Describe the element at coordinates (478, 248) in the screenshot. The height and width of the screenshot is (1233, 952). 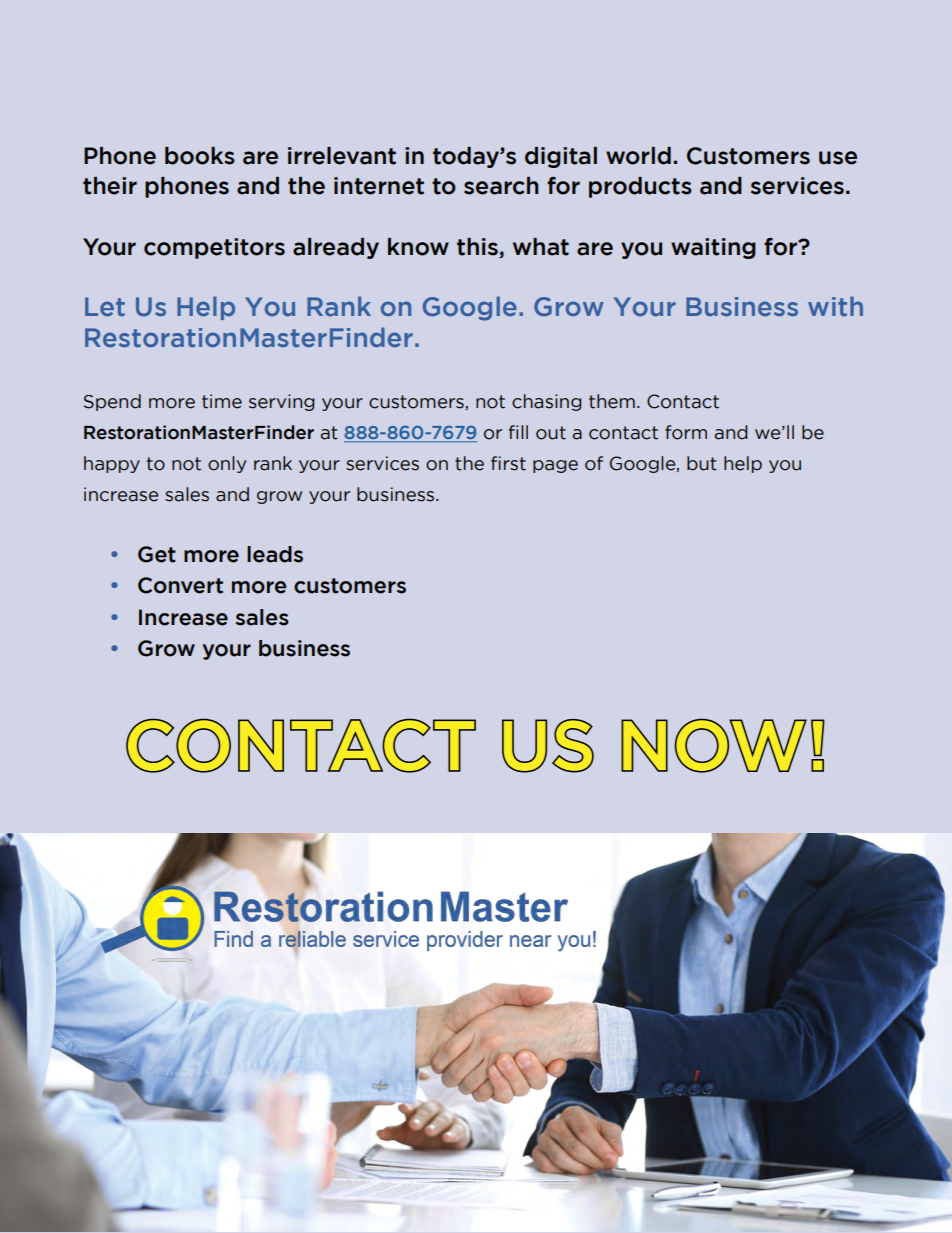
I see `this` at that location.
